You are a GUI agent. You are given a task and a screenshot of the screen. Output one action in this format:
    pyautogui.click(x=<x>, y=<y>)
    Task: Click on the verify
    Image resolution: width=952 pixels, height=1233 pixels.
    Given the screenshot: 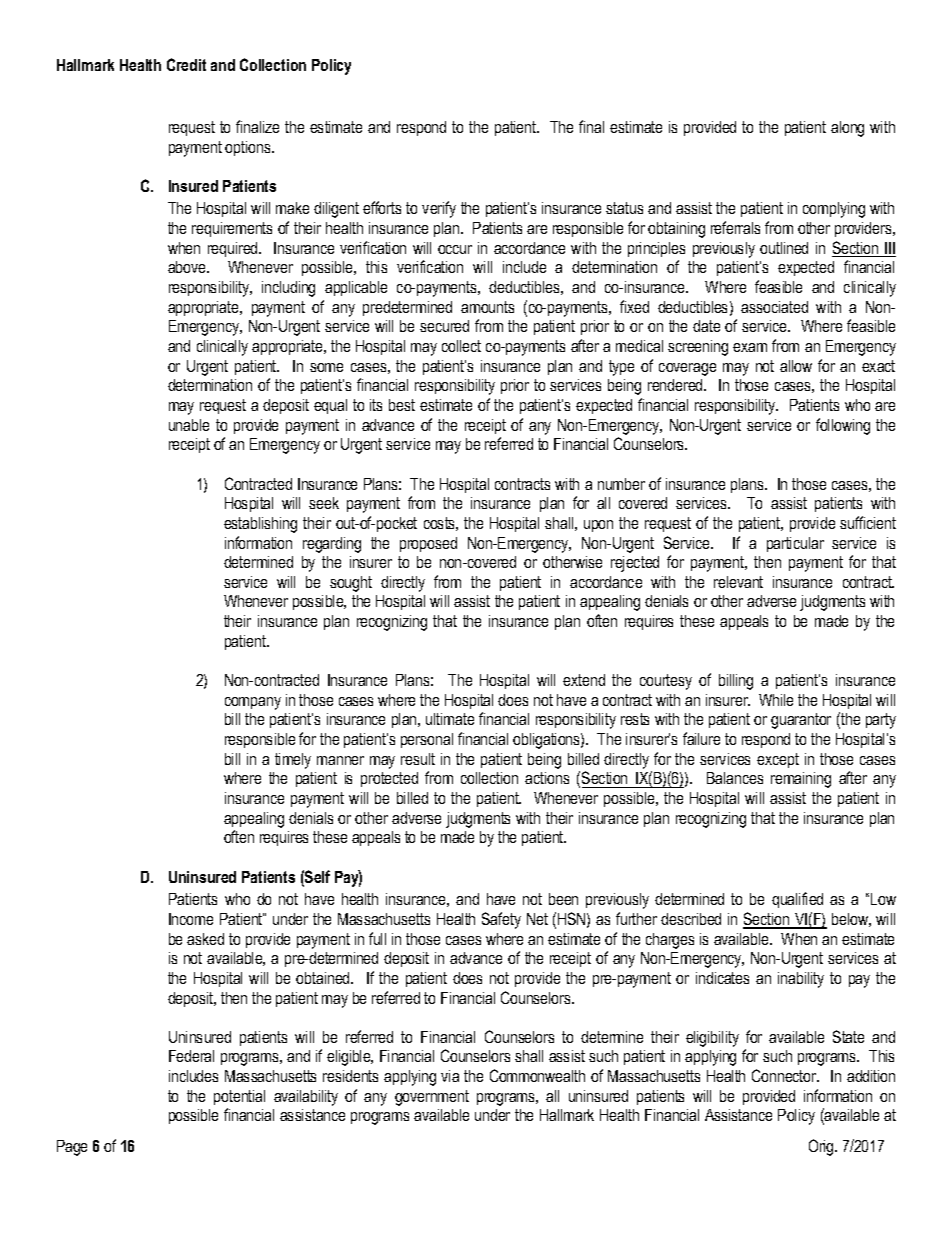 What is the action you would take?
    pyautogui.click(x=439, y=209)
